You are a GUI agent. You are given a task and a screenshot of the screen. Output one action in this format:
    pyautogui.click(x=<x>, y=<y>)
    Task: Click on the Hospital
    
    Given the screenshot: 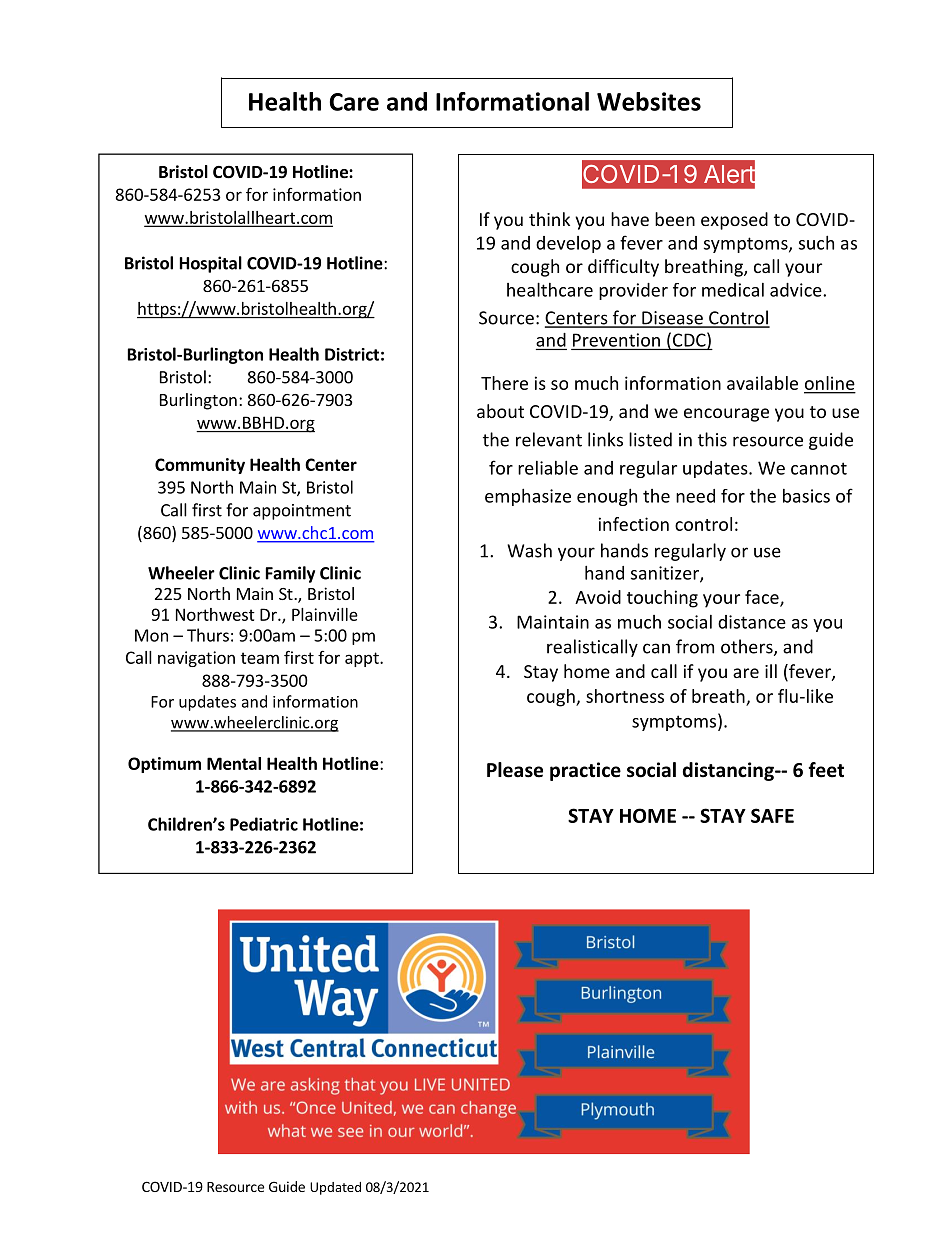 What is the action you would take?
    pyautogui.click(x=211, y=264)
